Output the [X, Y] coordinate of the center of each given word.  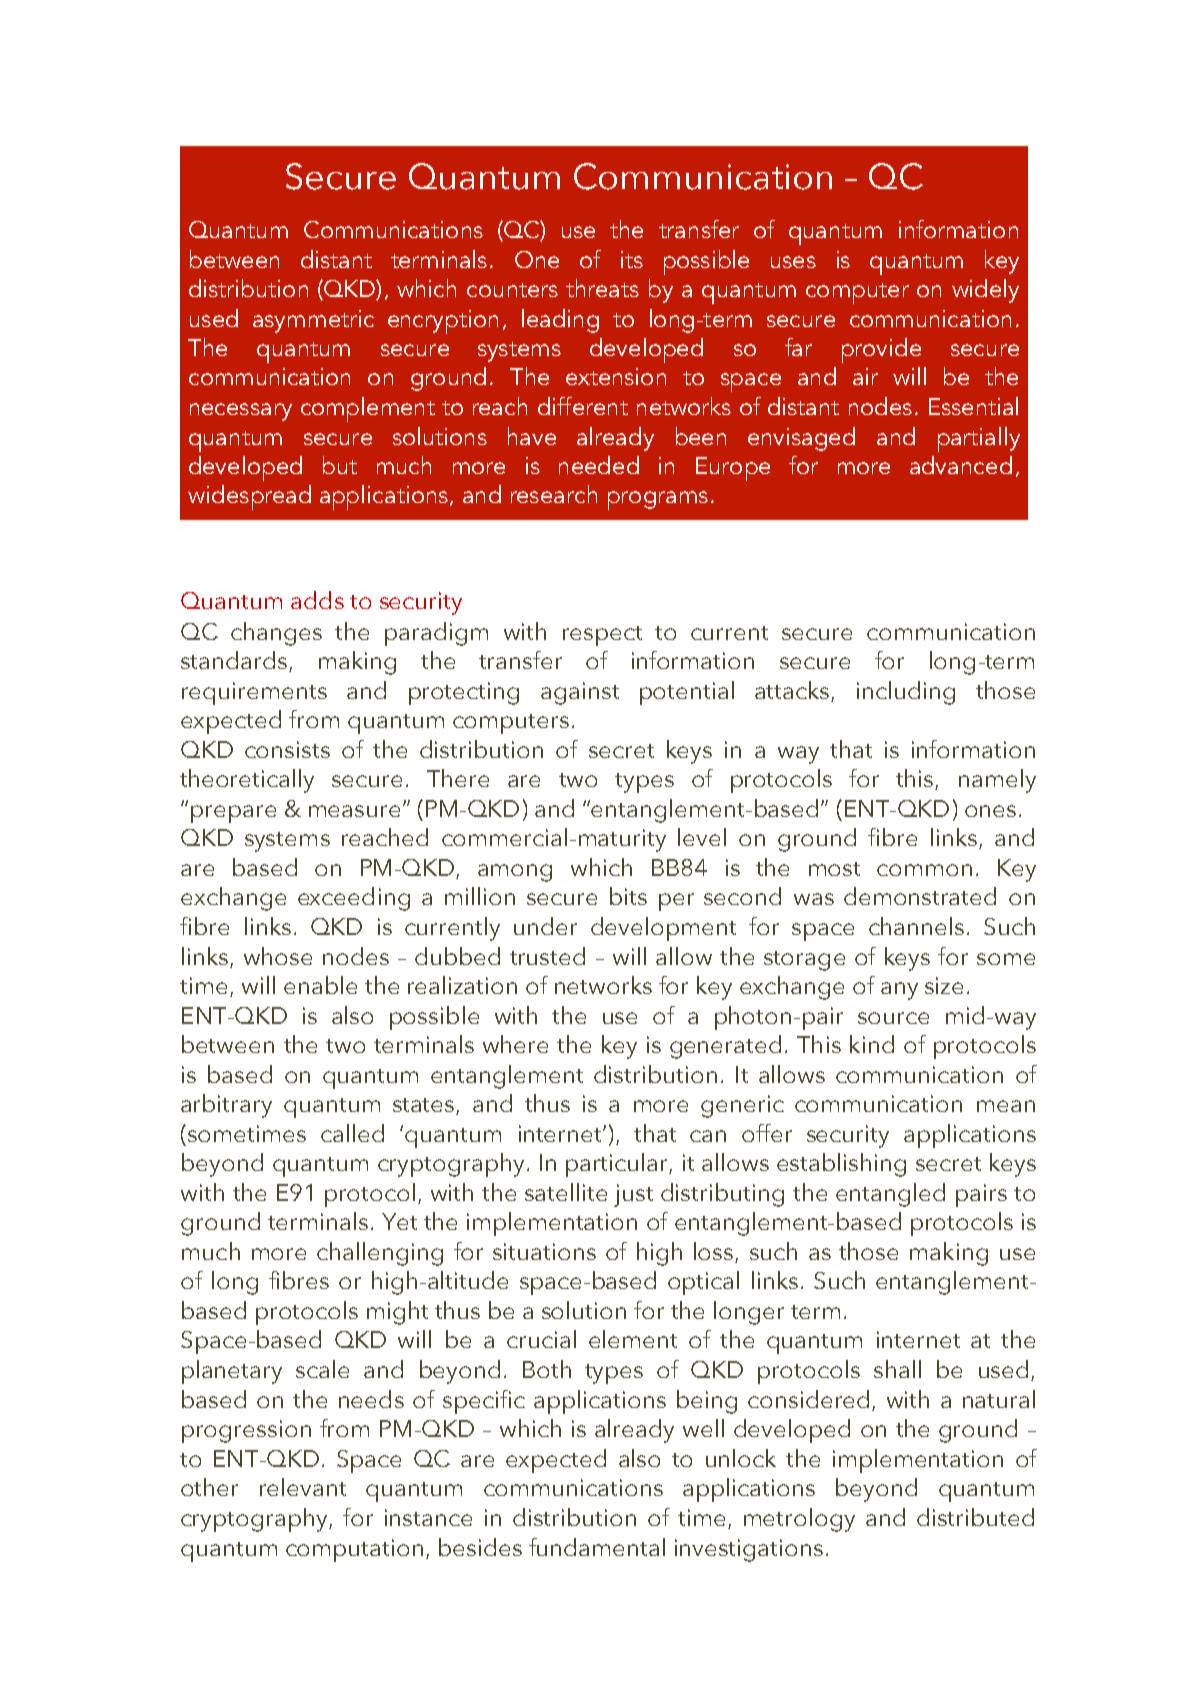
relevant [303, 1487]
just [633, 1195]
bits [628, 896]
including [906, 693]
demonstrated [920, 896]
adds [317, 600]
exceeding [354, 899]
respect [602, 636]
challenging [380, 1254]
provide [881, 350]
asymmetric [313, 321]
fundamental [597, 1547]
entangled [890, 1195]
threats [602, 288]
